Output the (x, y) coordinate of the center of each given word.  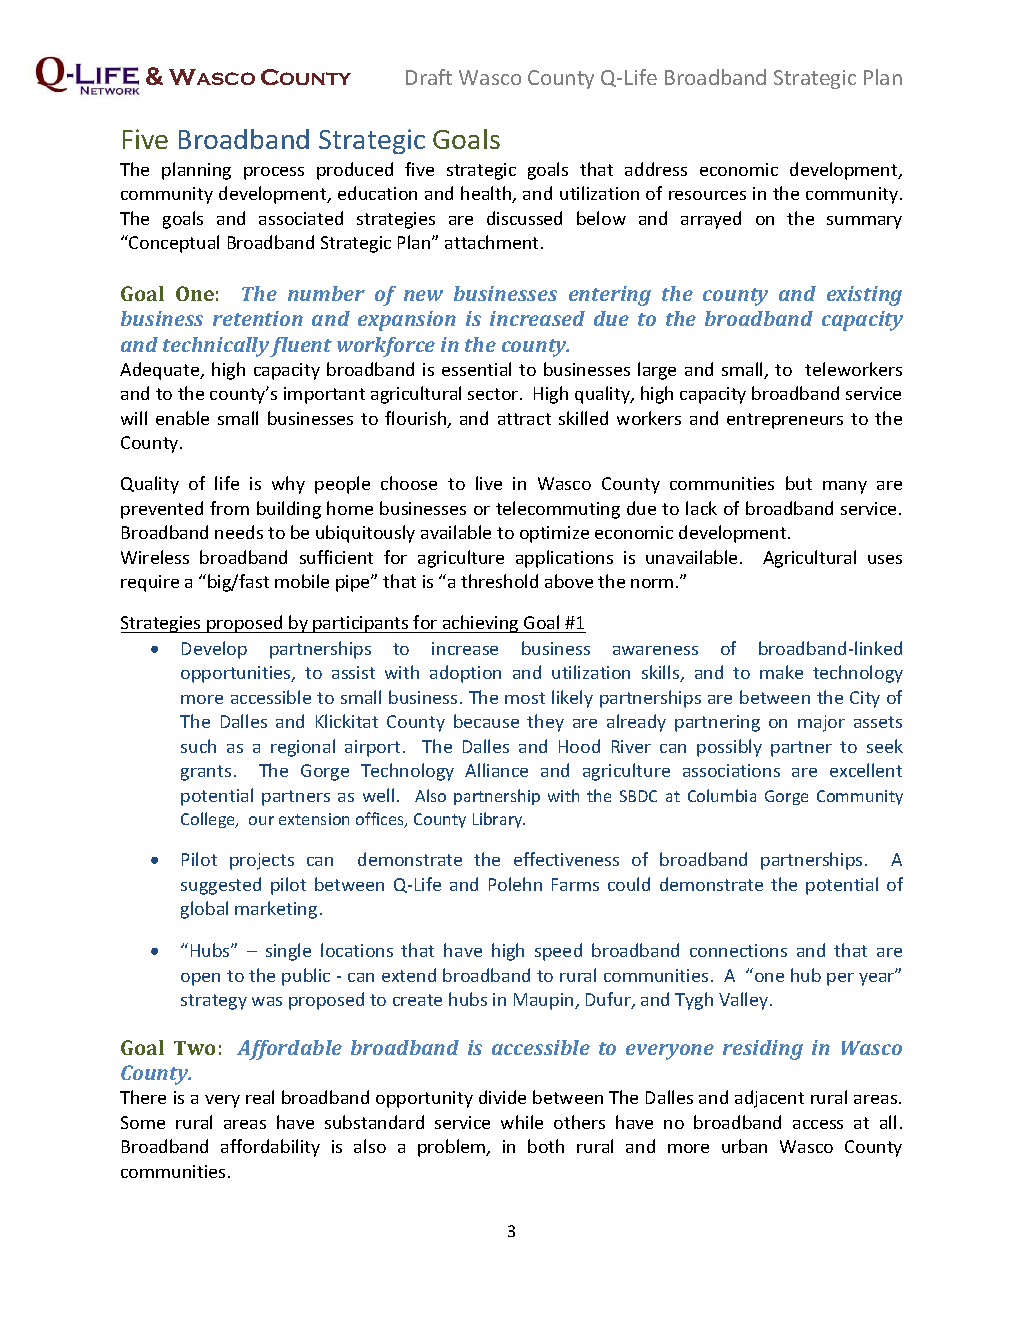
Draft (429, 77)
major (821, 723)
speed (558, 952)
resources (707, 195)
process (274, 173)
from (229, 508)
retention (258, 318)
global (204, 910)
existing (864, 296)
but (799, 483)
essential (476, 369)
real (260, 1097)
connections (738, 950)
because (486, 721)
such (198, 746)
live (489, 483)
